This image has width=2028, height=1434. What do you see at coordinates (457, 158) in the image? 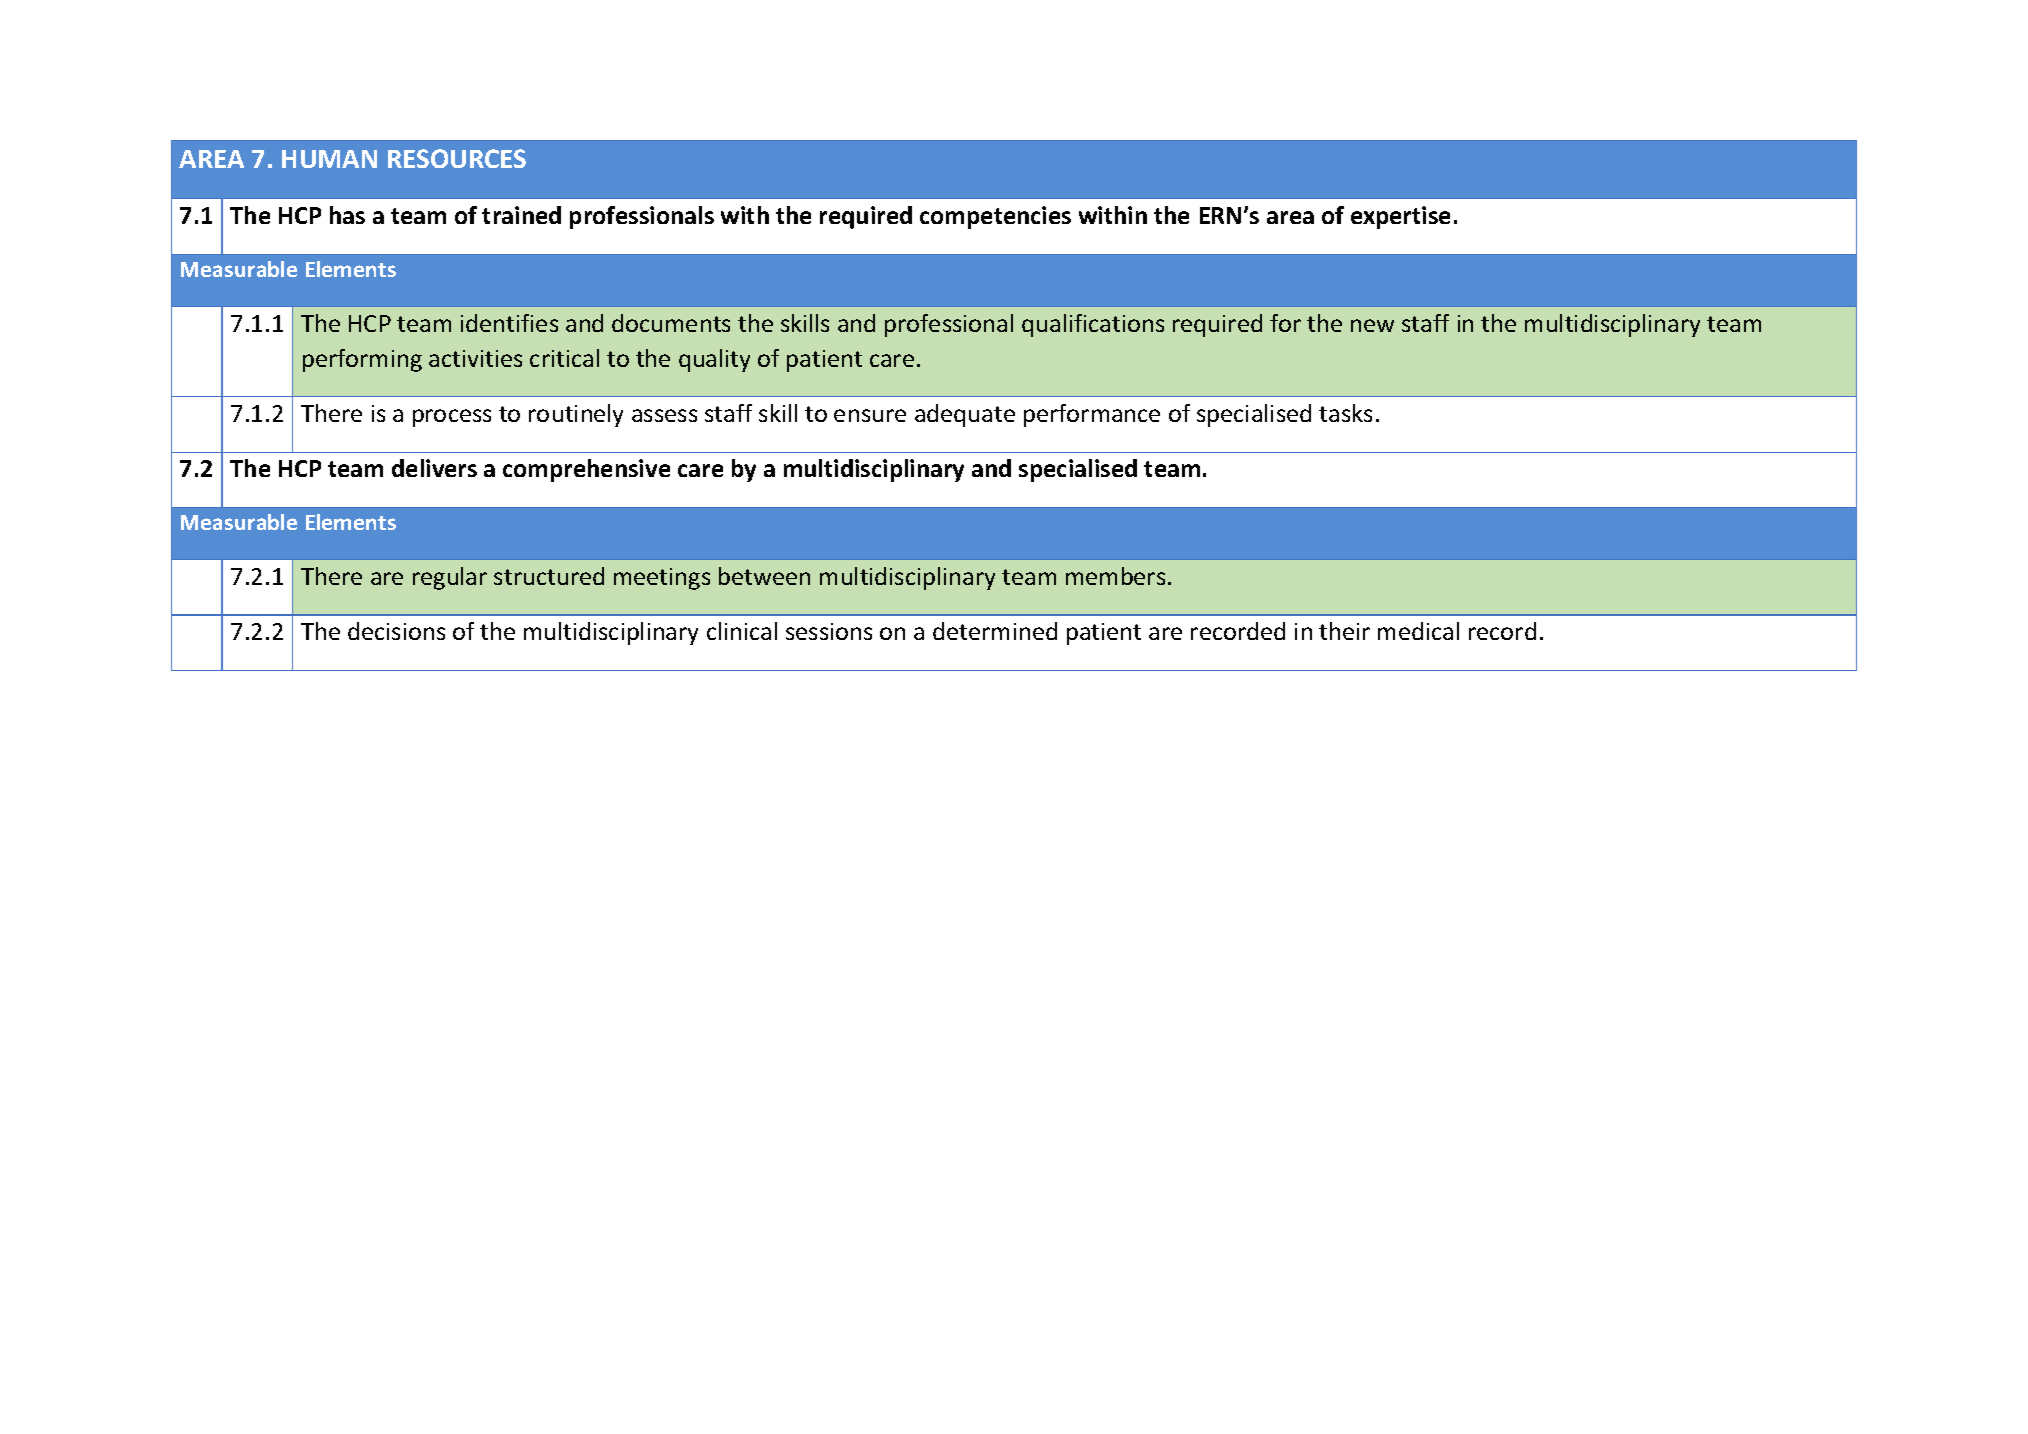
I see `RESOURCES` at bounding box center [457, 158].
